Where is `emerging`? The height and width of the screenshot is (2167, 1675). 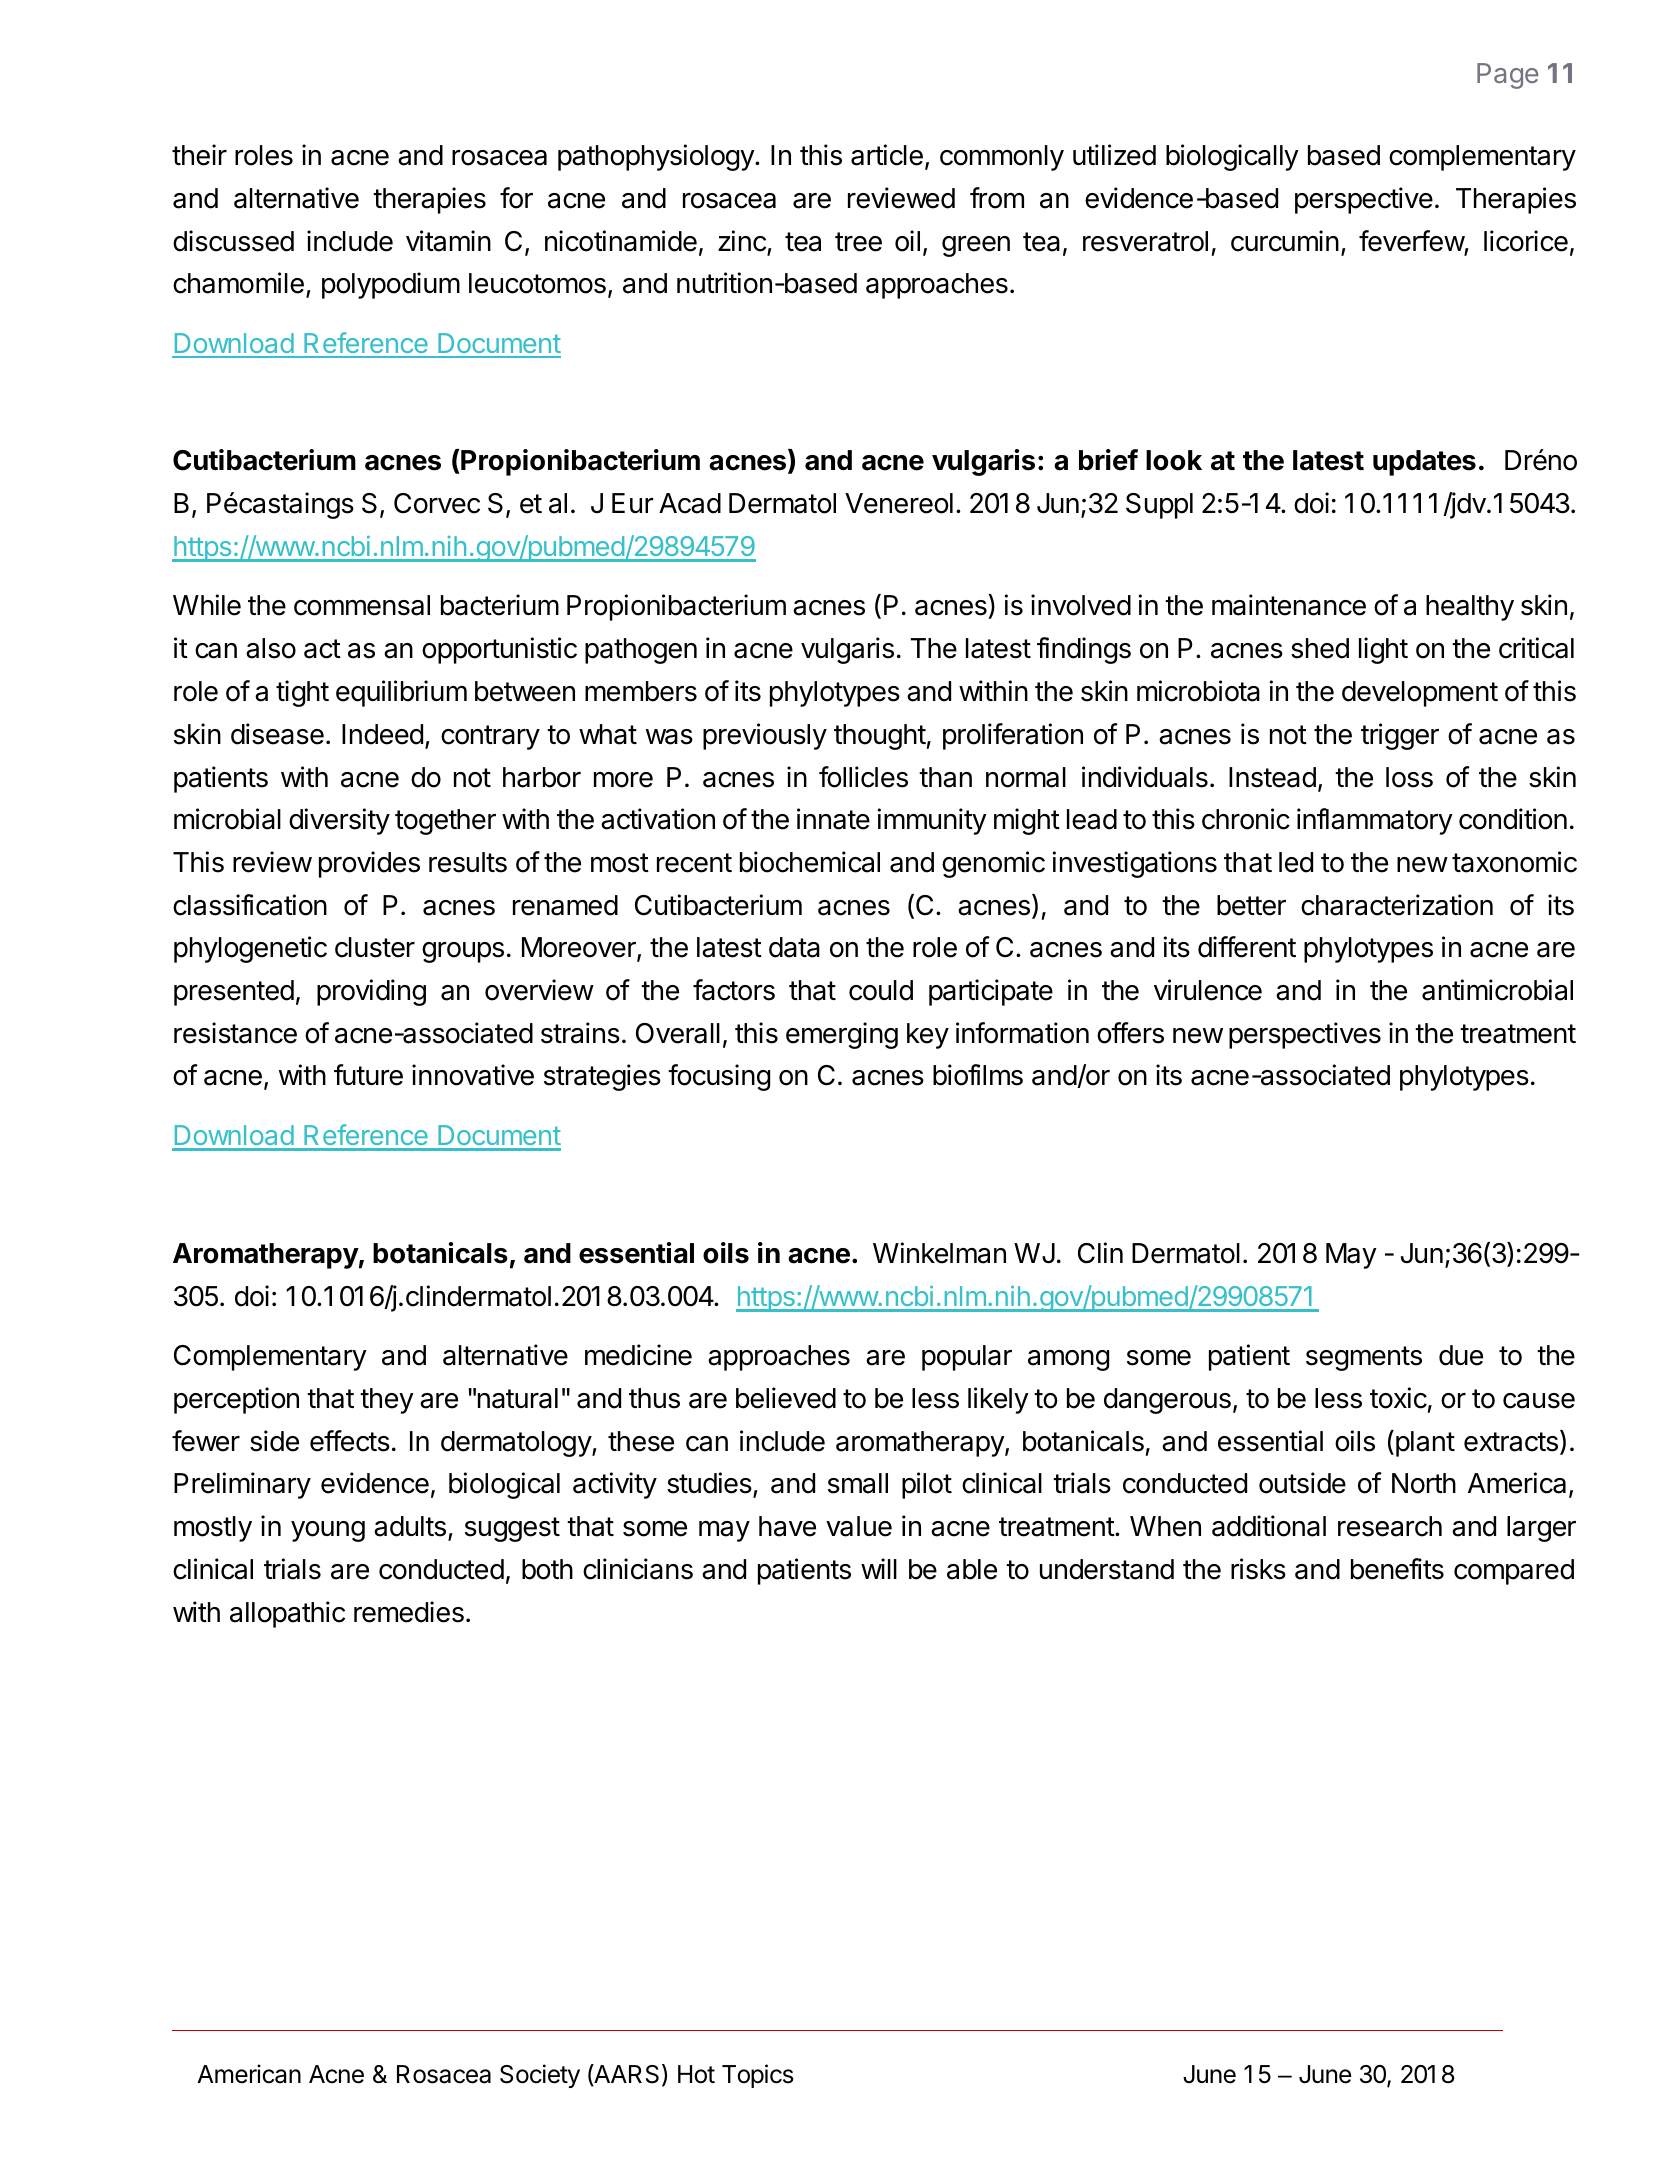 emerging is located at coordinates (842, 1035).
